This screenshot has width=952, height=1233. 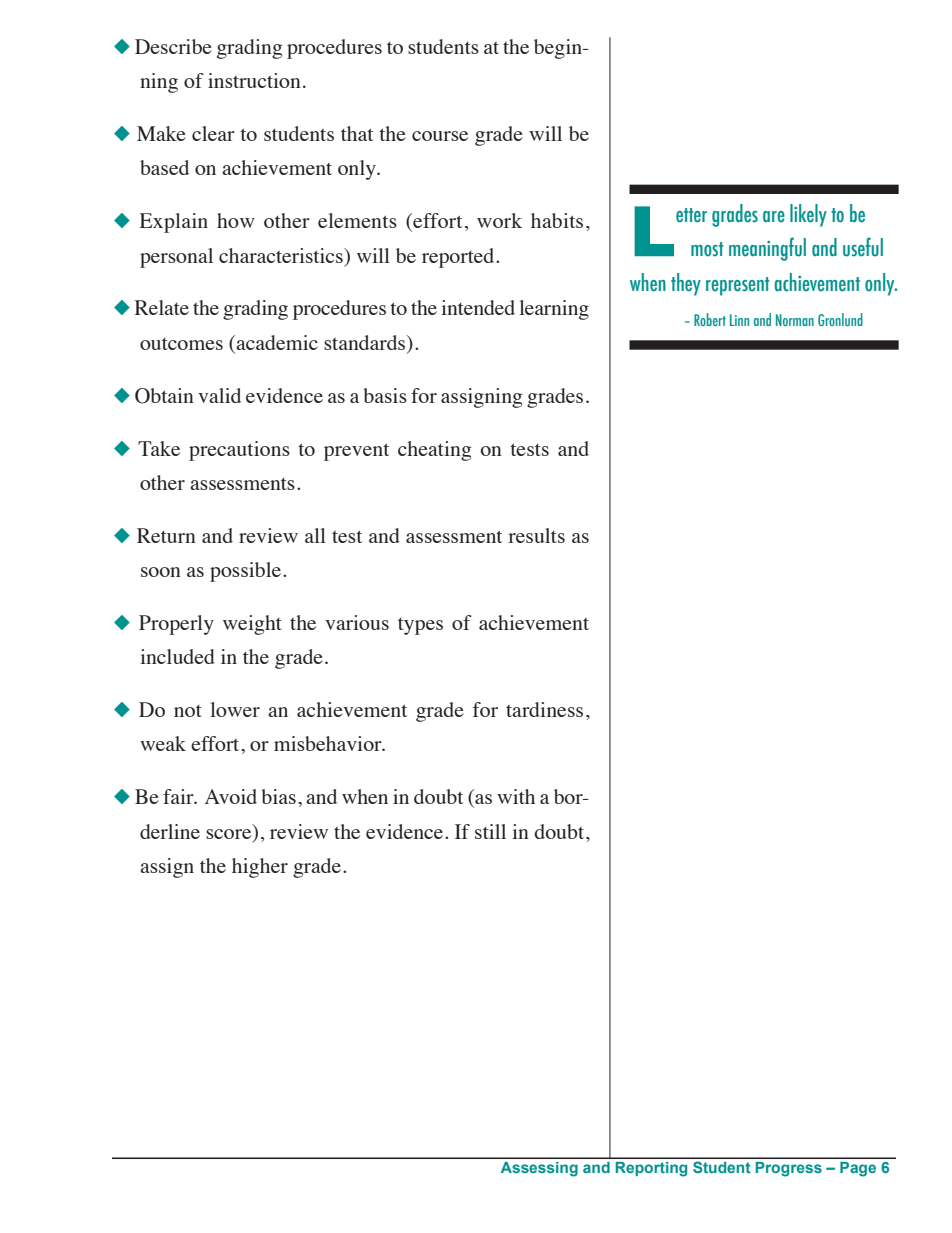 I want to click on results, so click(x=536, y=535).
